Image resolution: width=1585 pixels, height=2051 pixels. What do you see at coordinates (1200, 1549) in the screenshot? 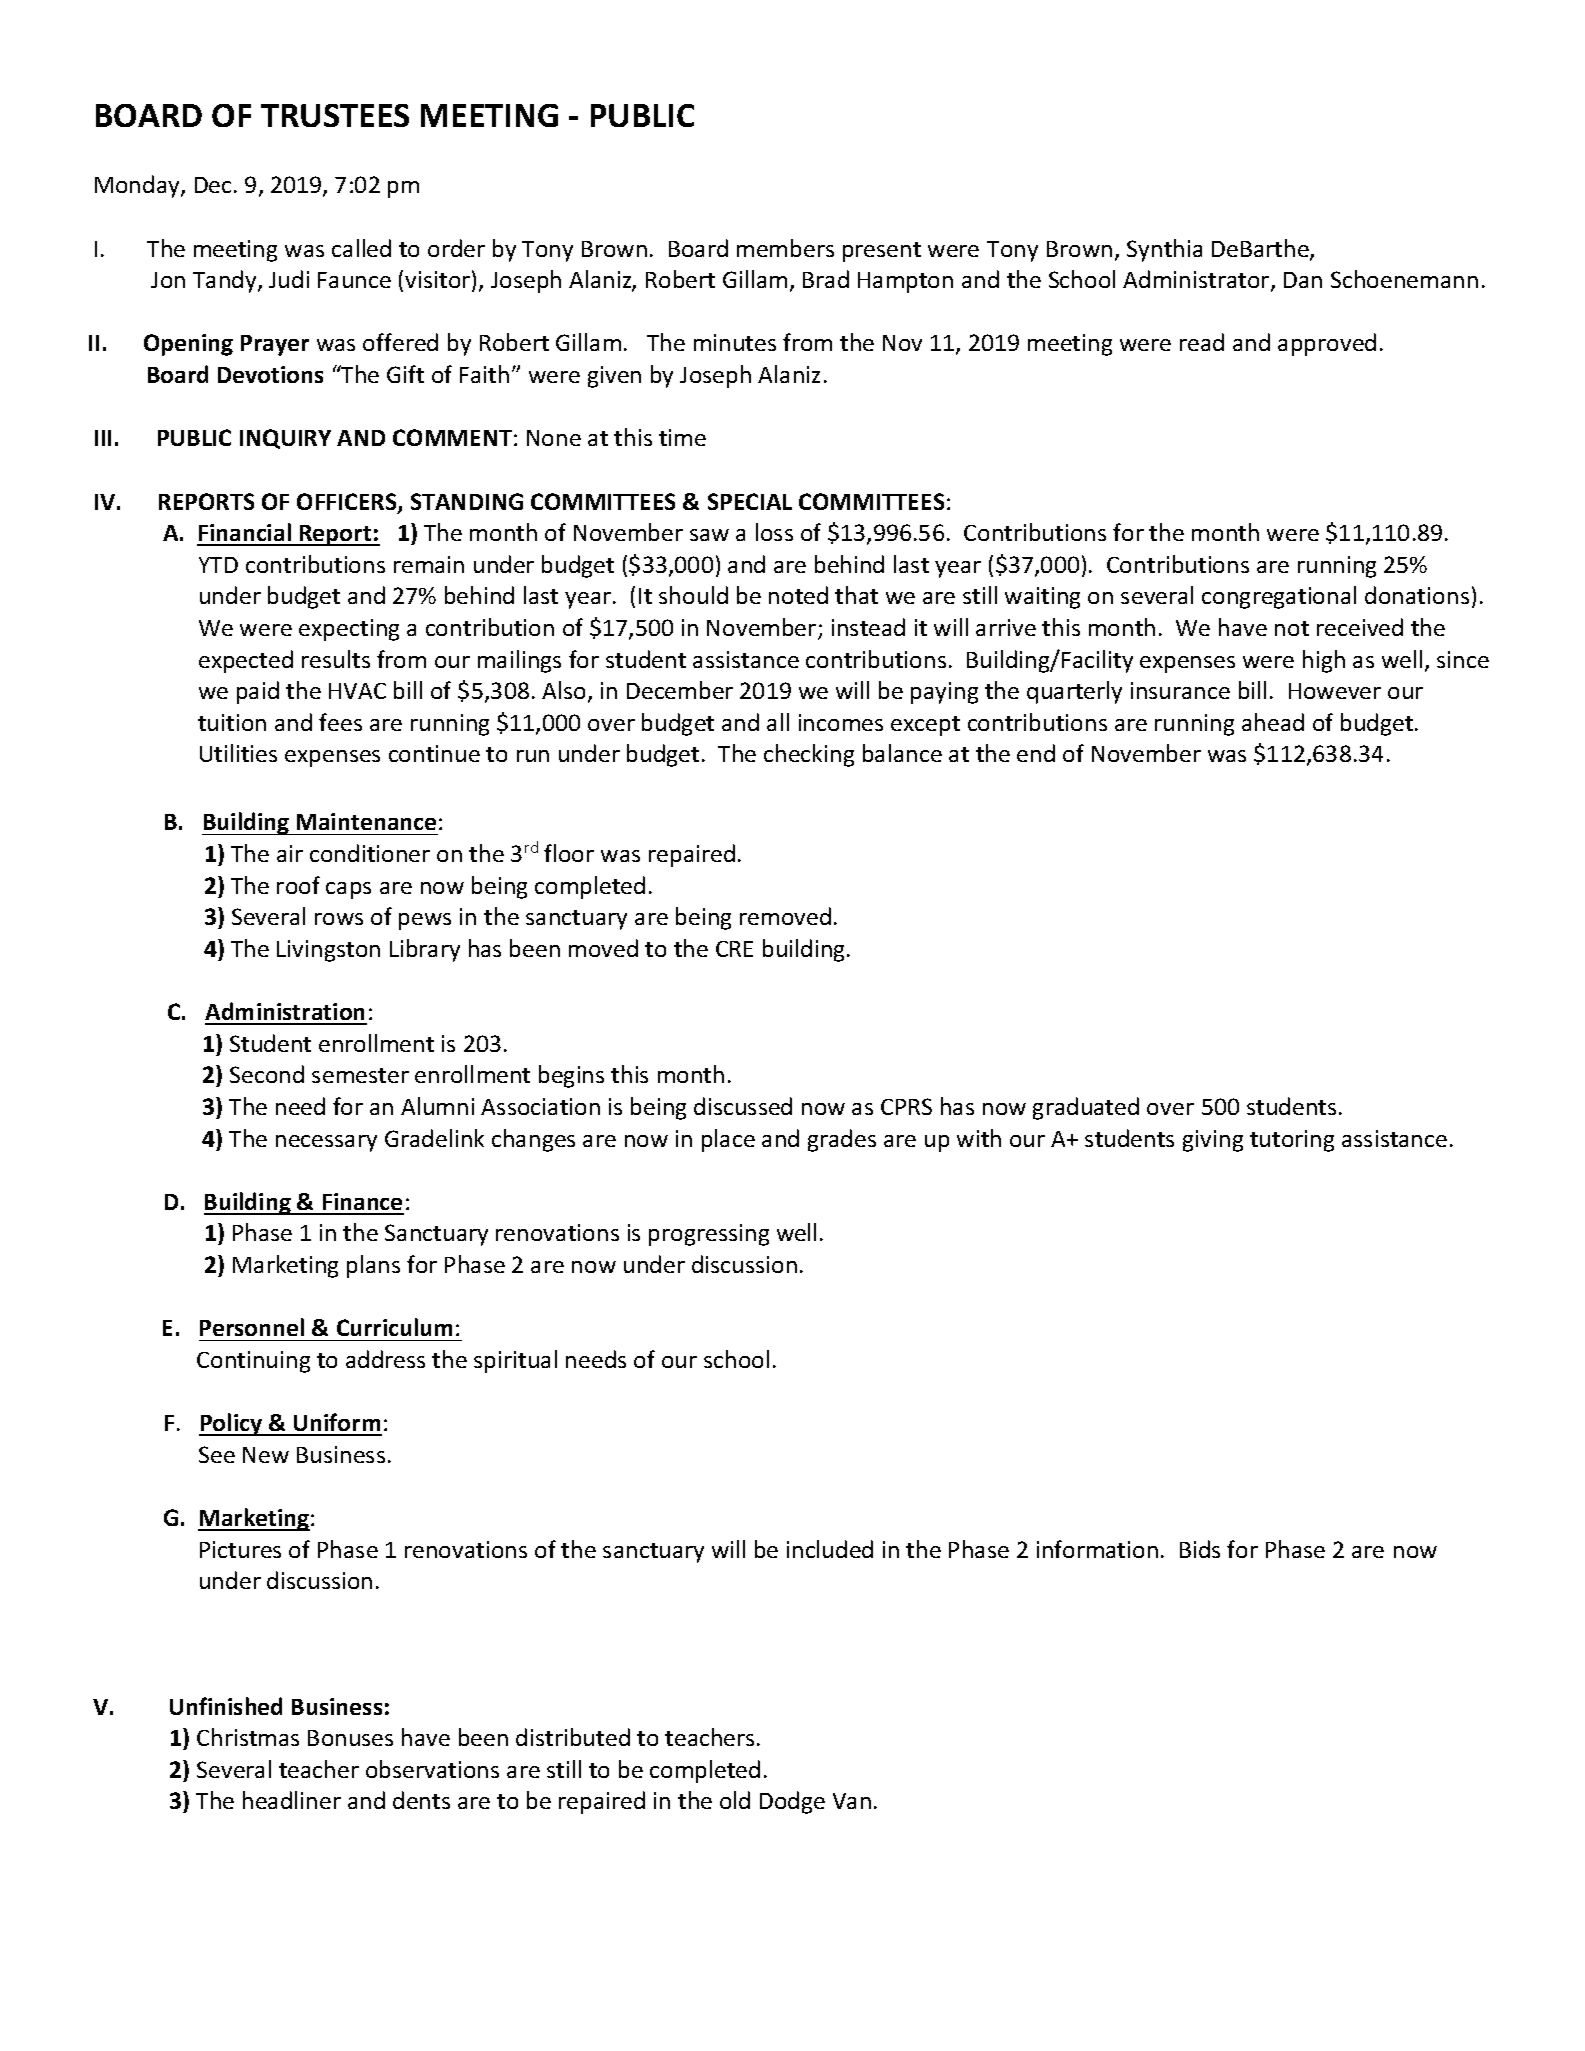
I see `Bids` at bounding box center [1200, 1549].
